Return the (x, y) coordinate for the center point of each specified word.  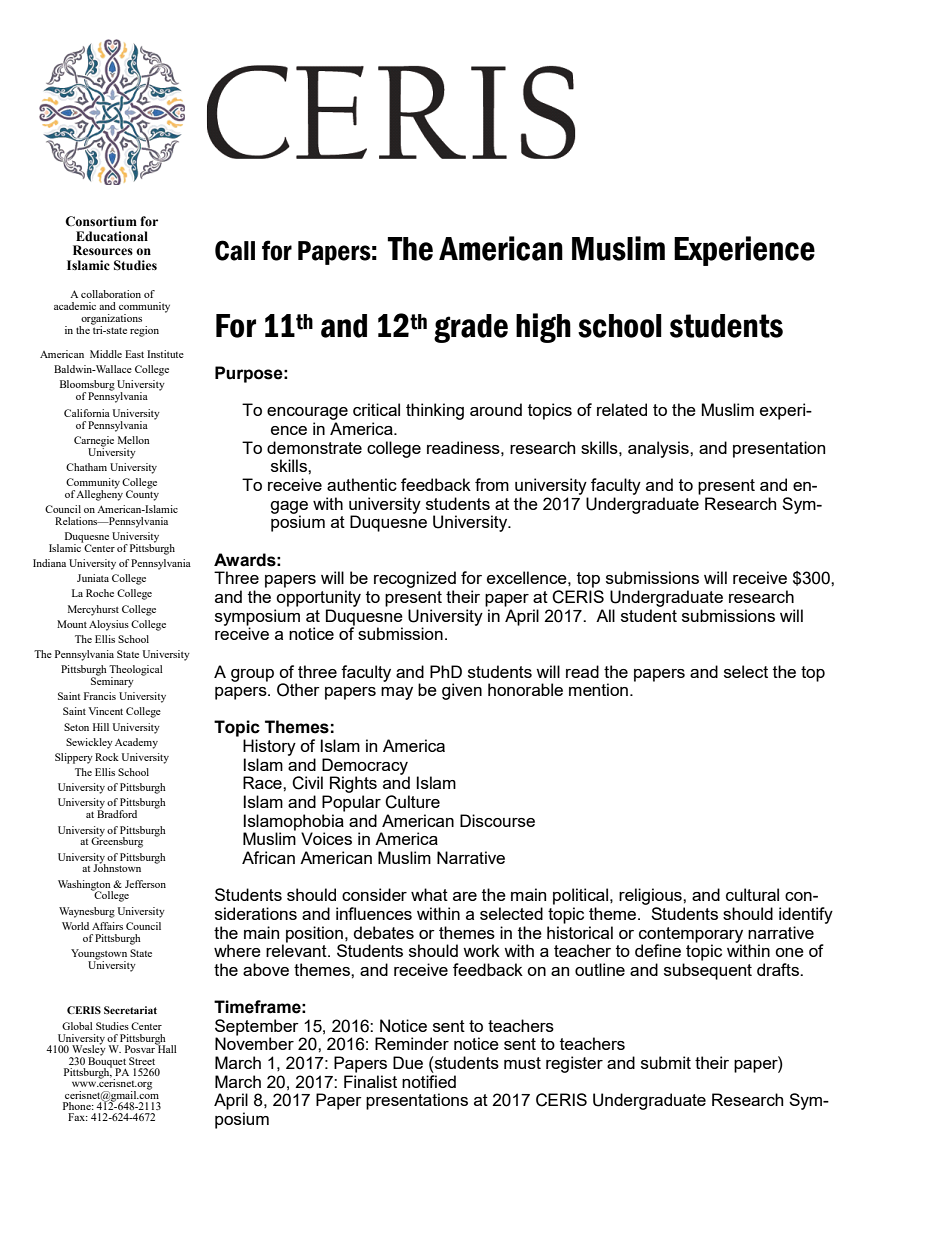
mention (598, 689)
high (543, 328)
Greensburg (117, 841)
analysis (659, 449)
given (462, 691)
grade (471, 328)
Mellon (134, 440)
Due (408, 1062)
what (429, 894)
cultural (752, 894)
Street (142, 1061)
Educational (112, 236)
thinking (435, 411)
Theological (136, 671)
